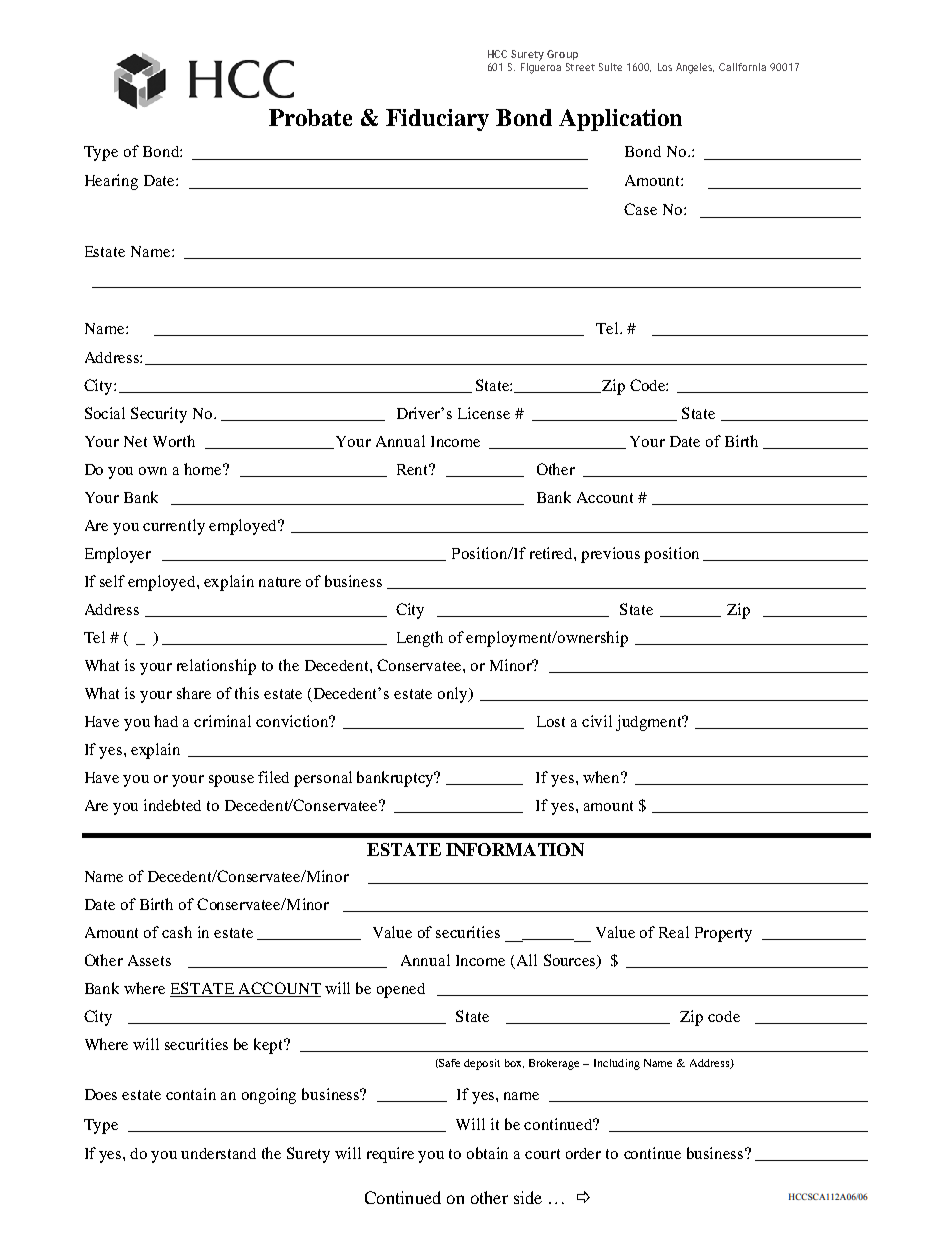 The image size is (952, 1233). I want to click on Worth, so click(174, 441).
